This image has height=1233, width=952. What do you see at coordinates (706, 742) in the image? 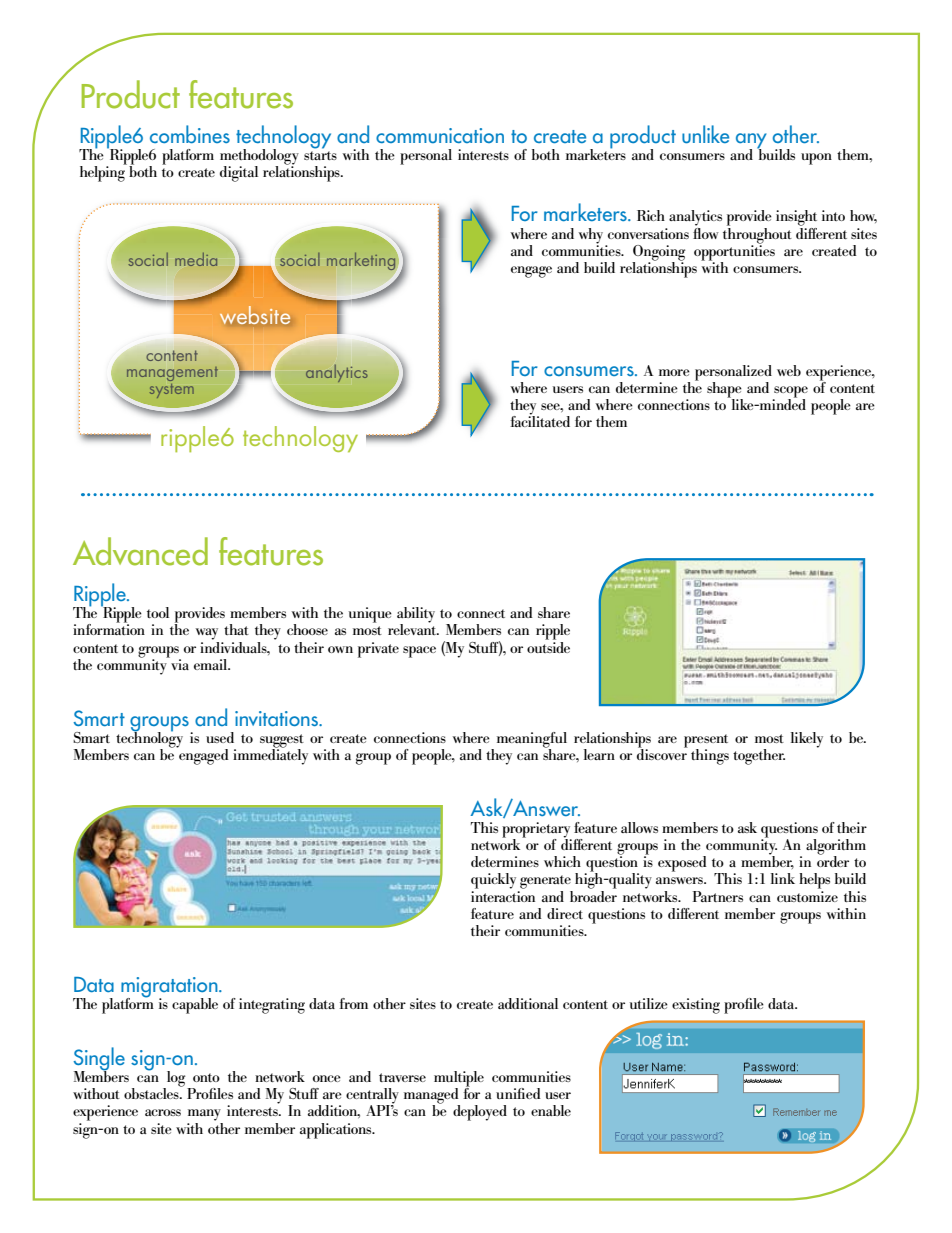
I see `present` at bounding box center [706, 742].
